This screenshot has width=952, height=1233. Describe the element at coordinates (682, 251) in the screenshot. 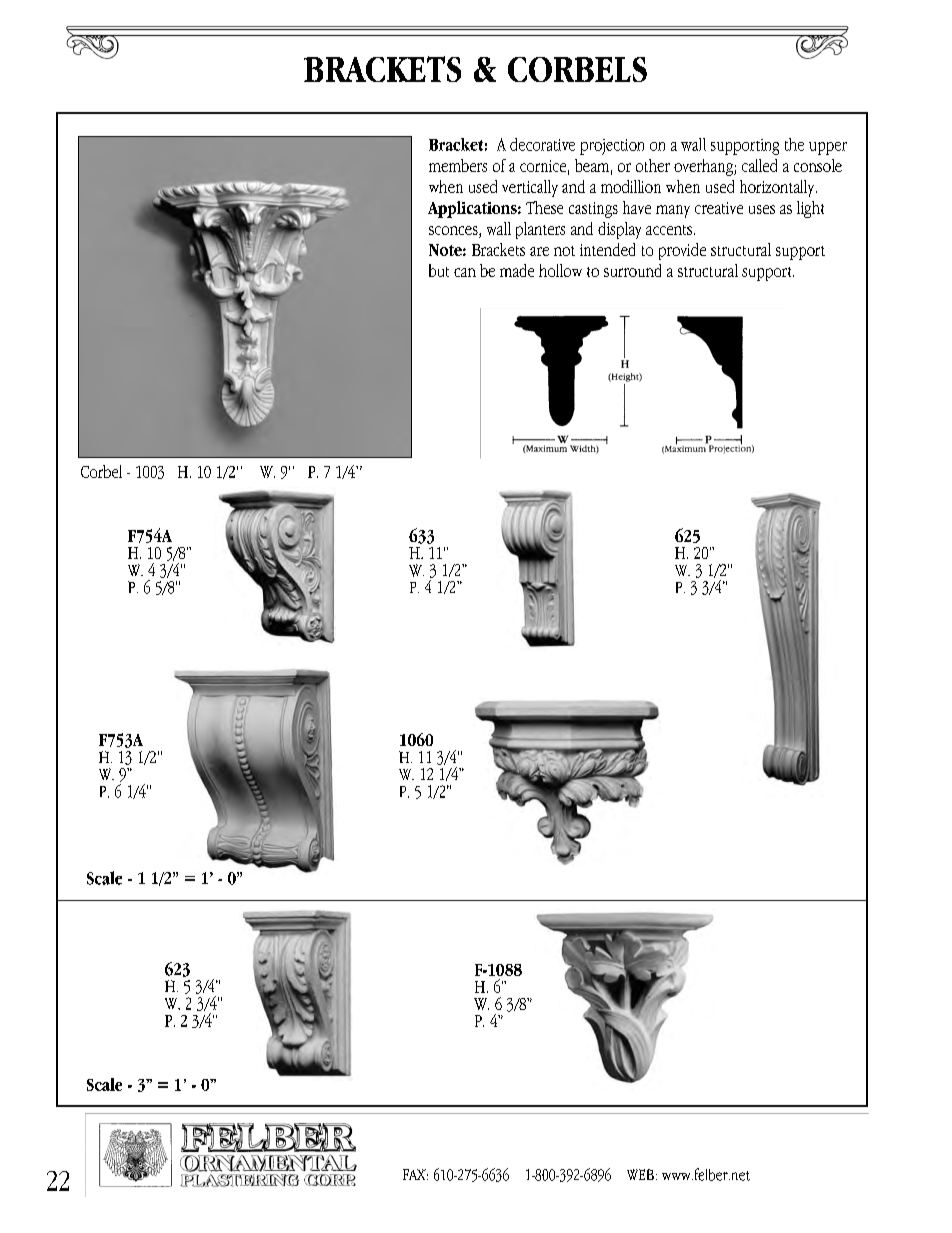

I see `provide` at that location.
